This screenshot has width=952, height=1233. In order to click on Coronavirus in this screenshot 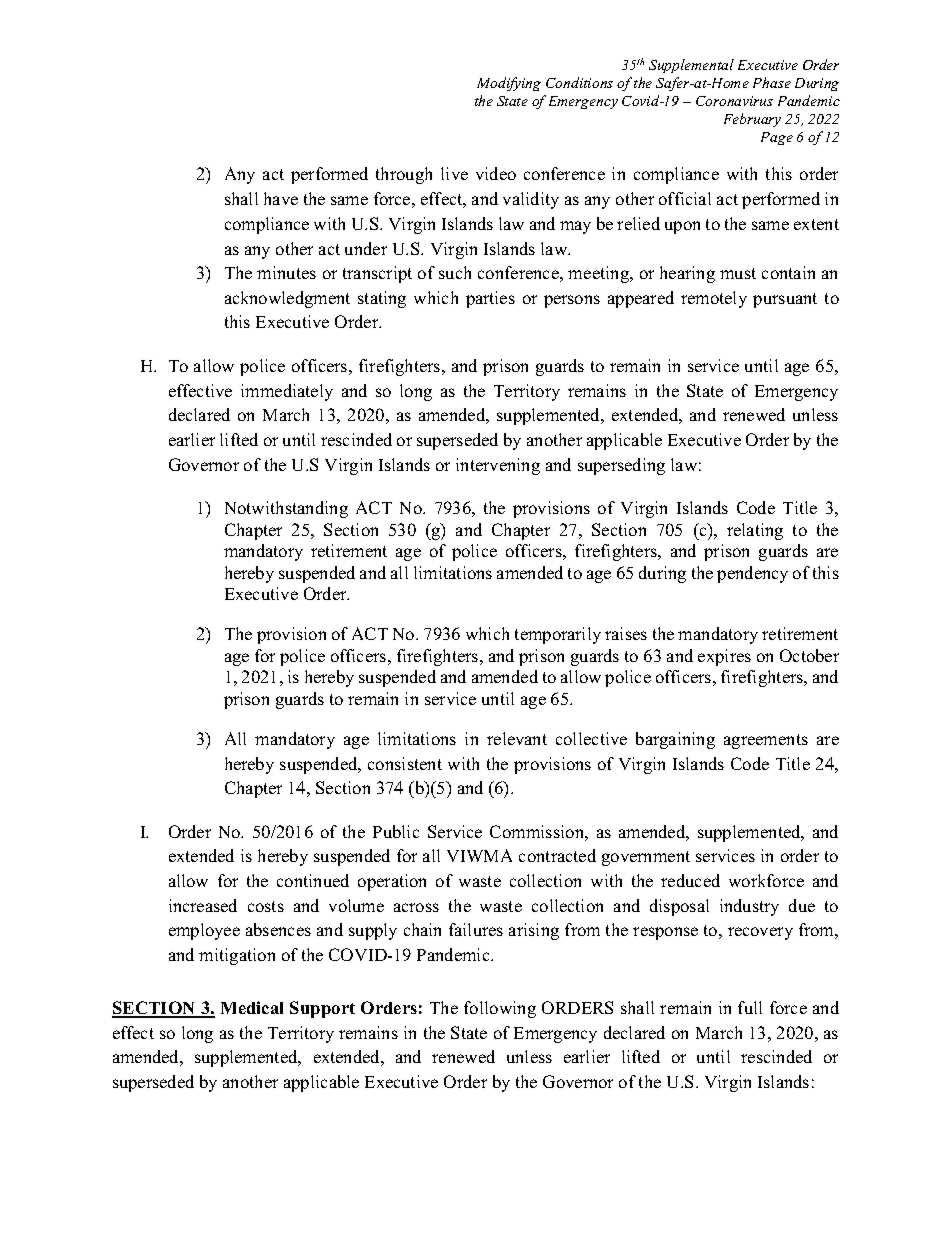, I will do `click(734, 101)`.
